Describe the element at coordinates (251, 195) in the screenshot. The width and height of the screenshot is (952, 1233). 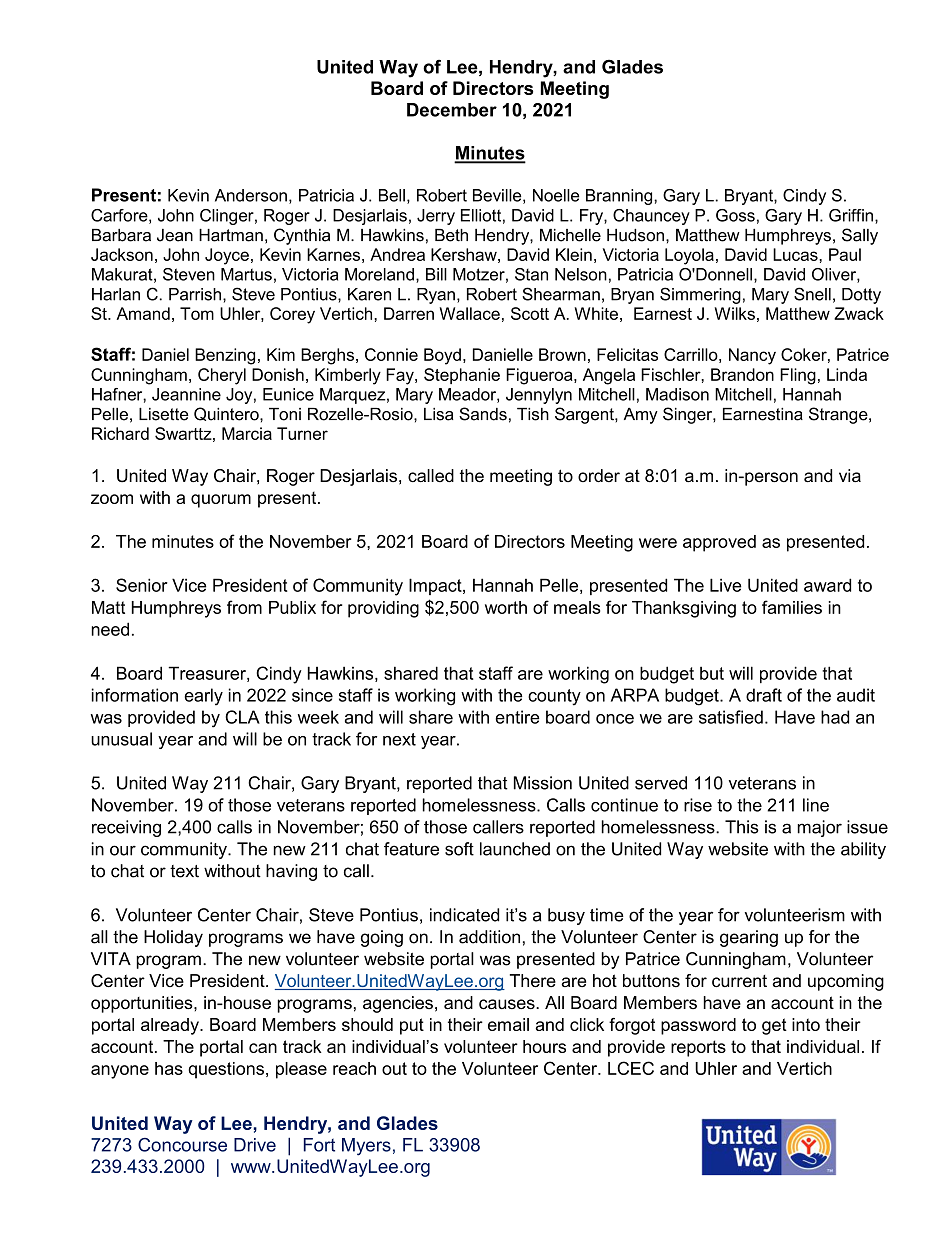
I see `Anderson` at that location.
